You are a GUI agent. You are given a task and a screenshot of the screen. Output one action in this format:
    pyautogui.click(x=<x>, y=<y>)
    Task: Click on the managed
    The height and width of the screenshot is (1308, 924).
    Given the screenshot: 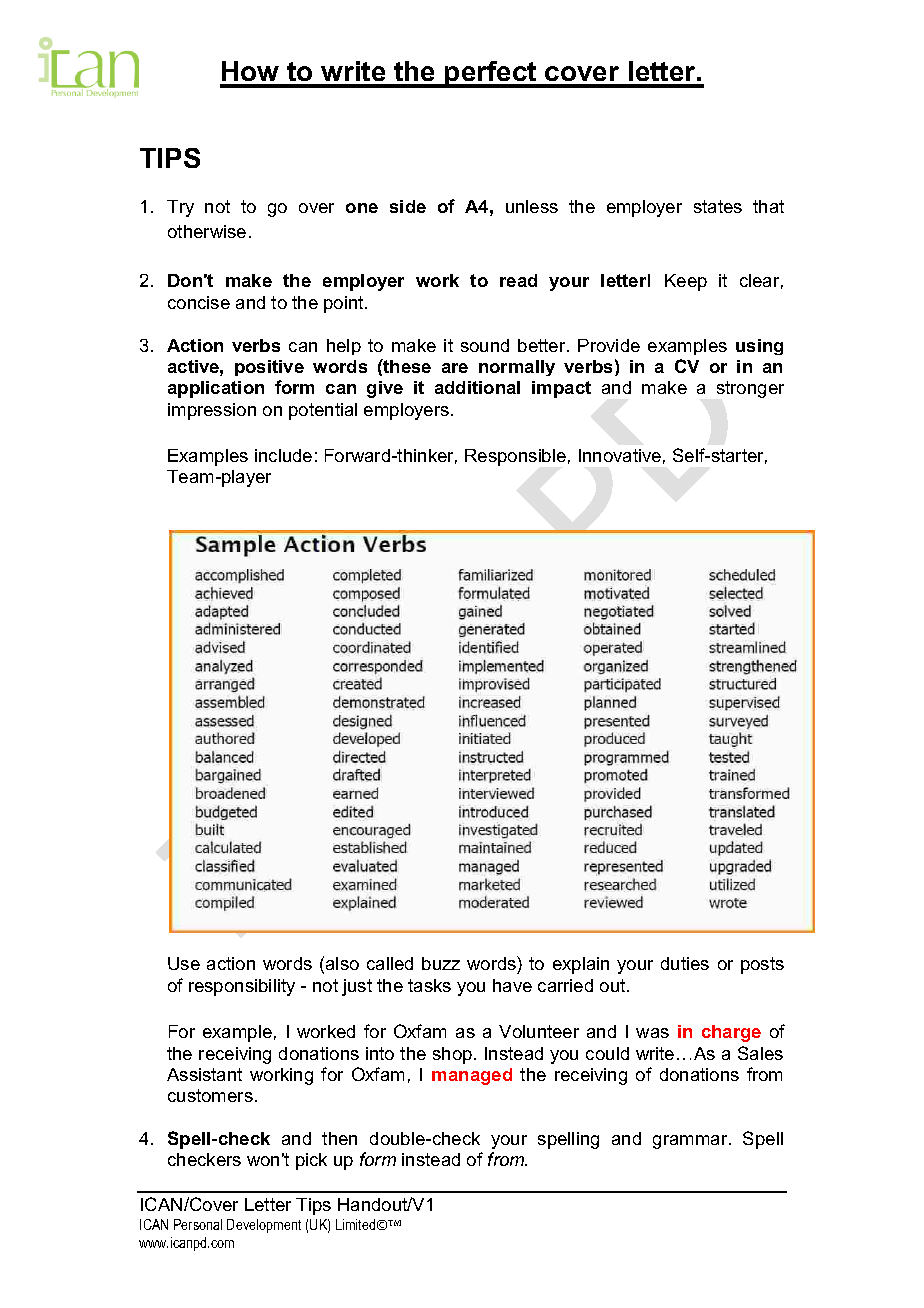 What is the action you would take?
    pyautogui.click(x=472, y=1076)
